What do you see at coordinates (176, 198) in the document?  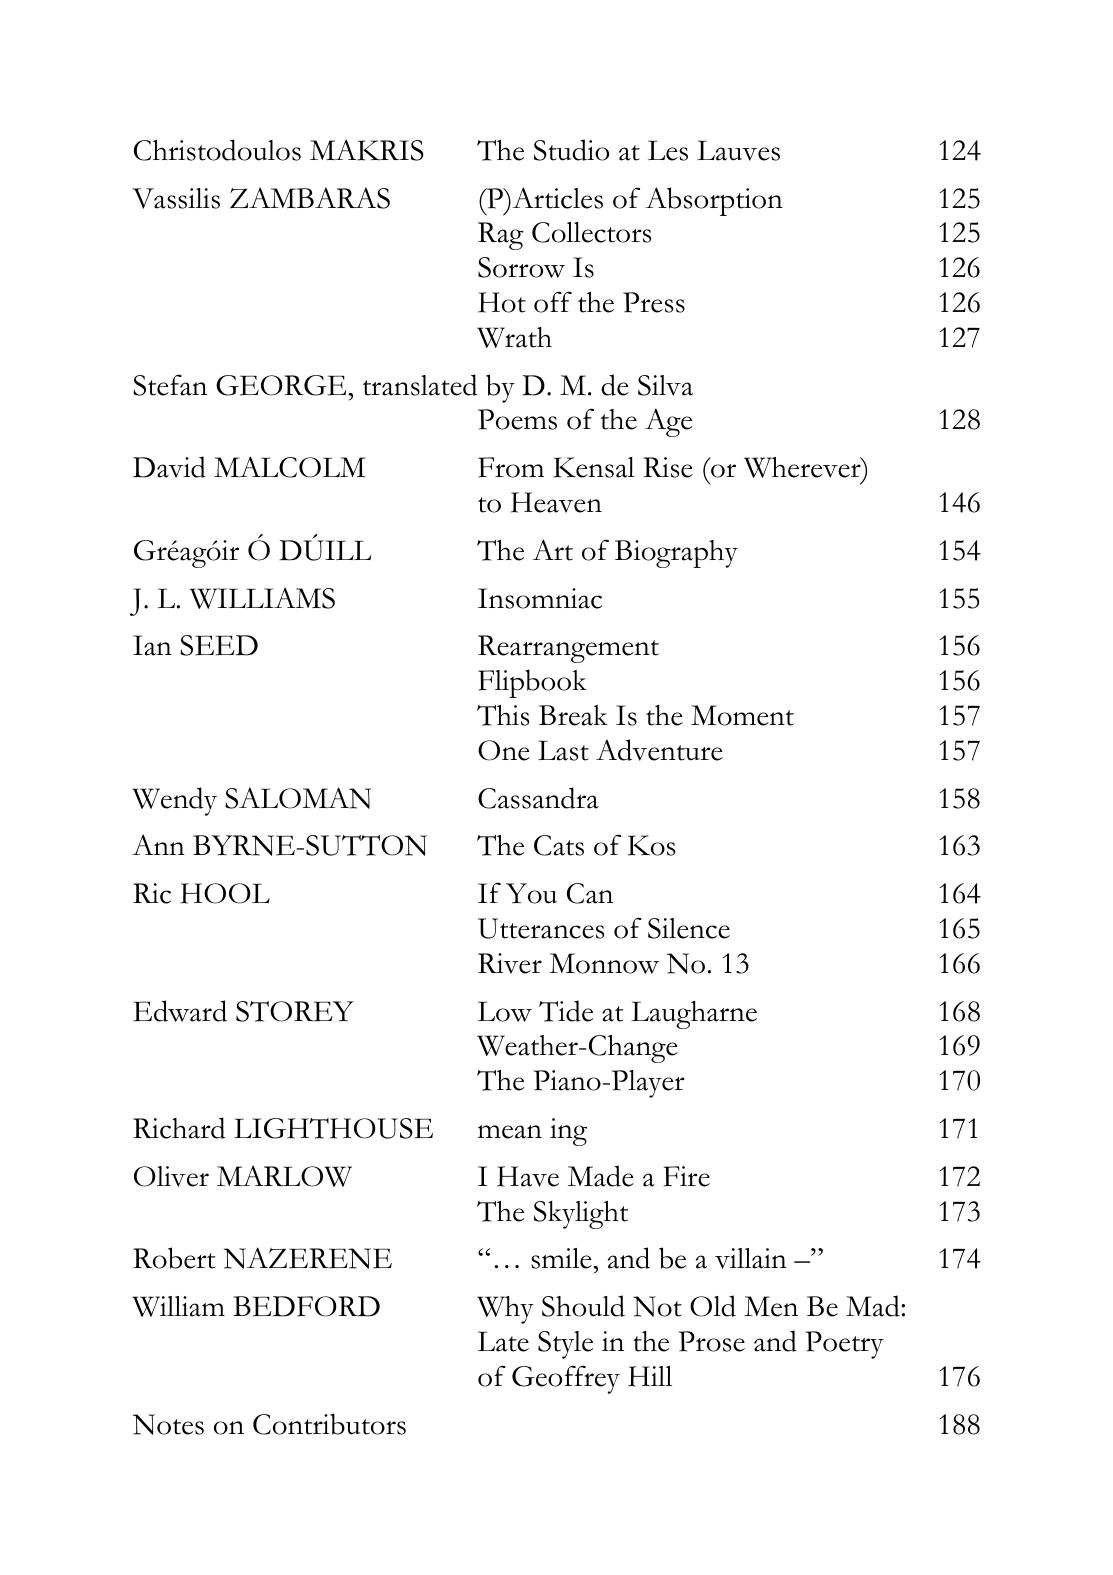 I see `Vassilis` at bounding box center [176, 198].
